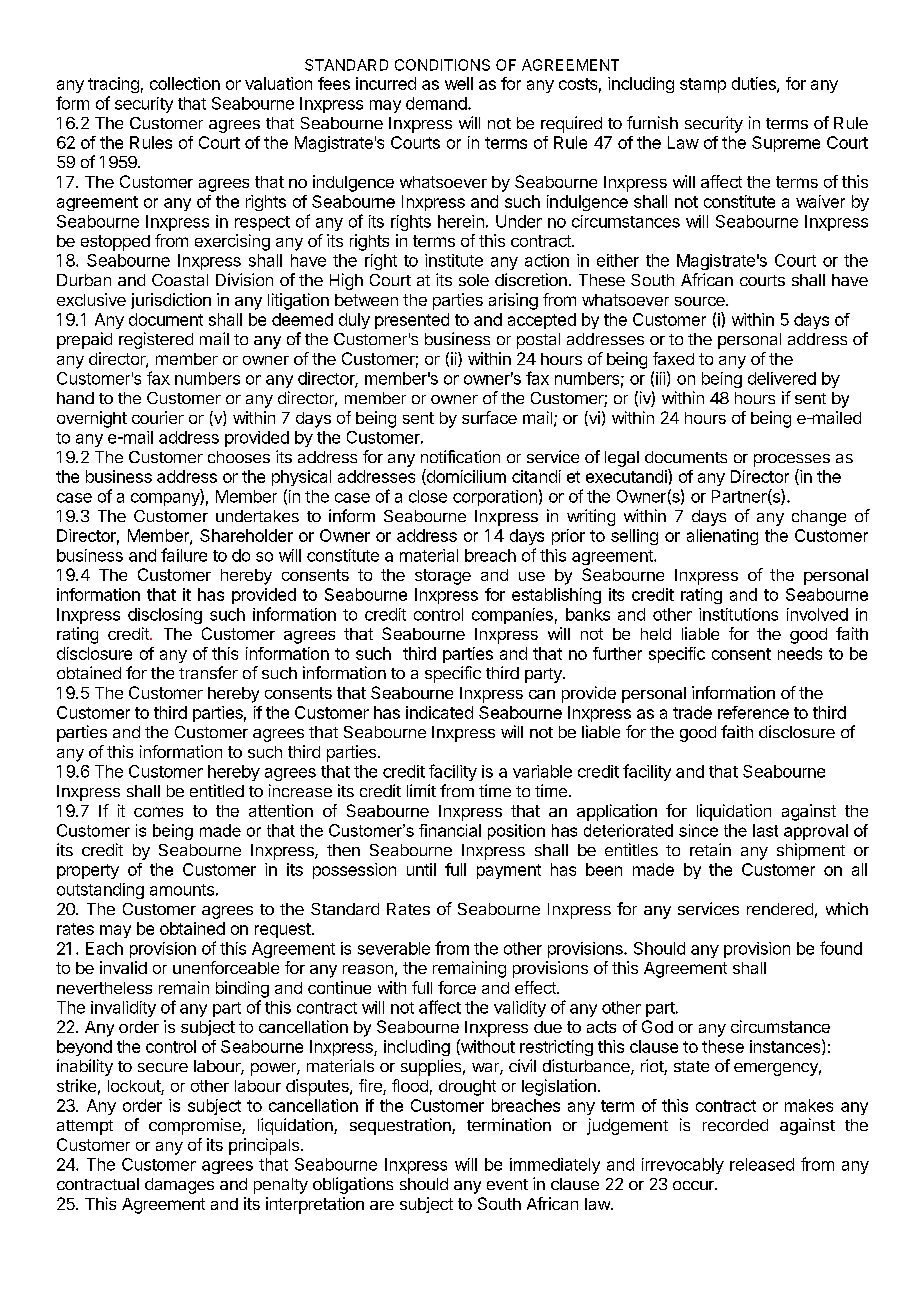  Describe the element at coordinates (507, 1184) in the screenshot. I see `event` at that location.
